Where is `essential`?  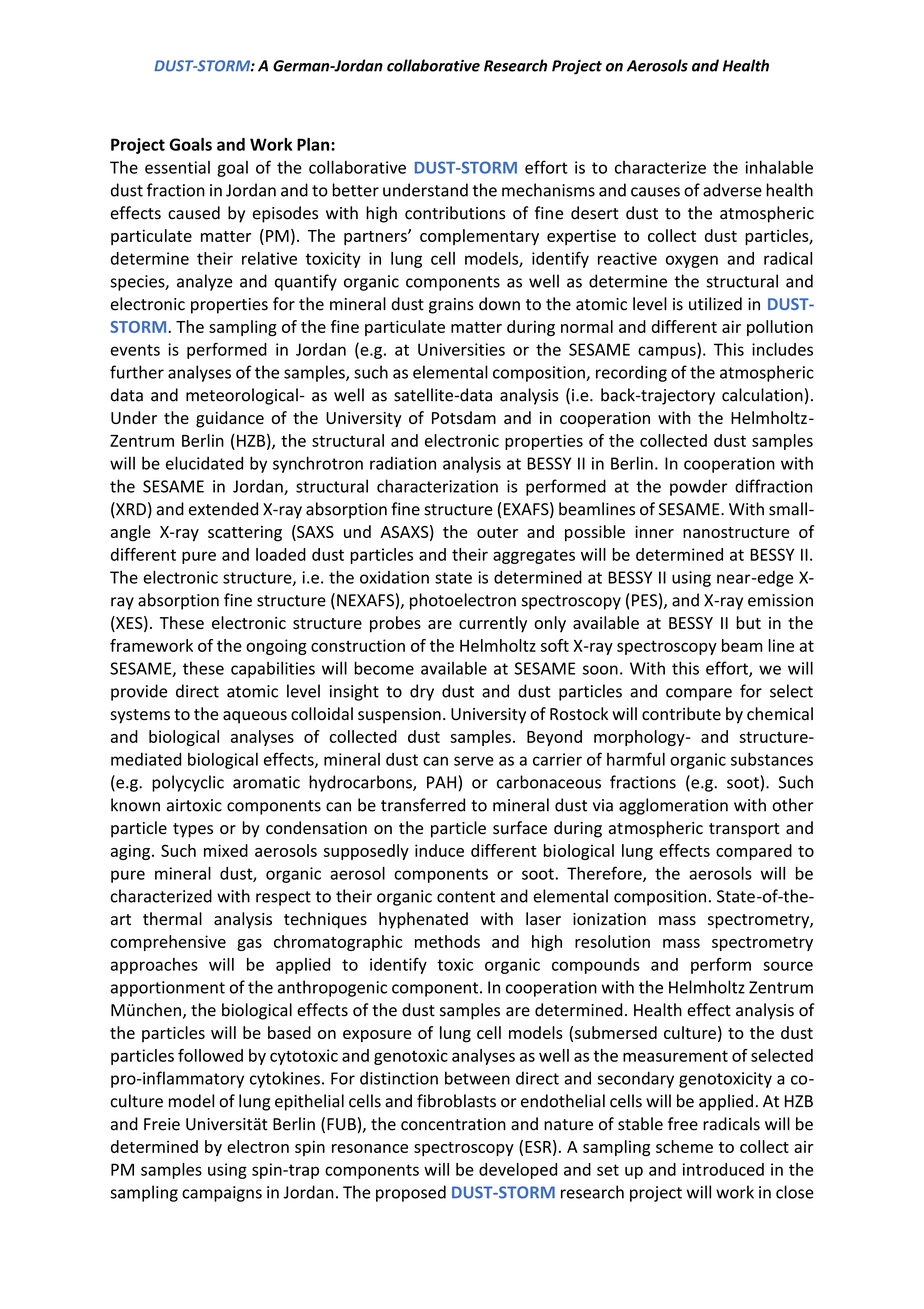 essential is located at coordinates (177, 167).
